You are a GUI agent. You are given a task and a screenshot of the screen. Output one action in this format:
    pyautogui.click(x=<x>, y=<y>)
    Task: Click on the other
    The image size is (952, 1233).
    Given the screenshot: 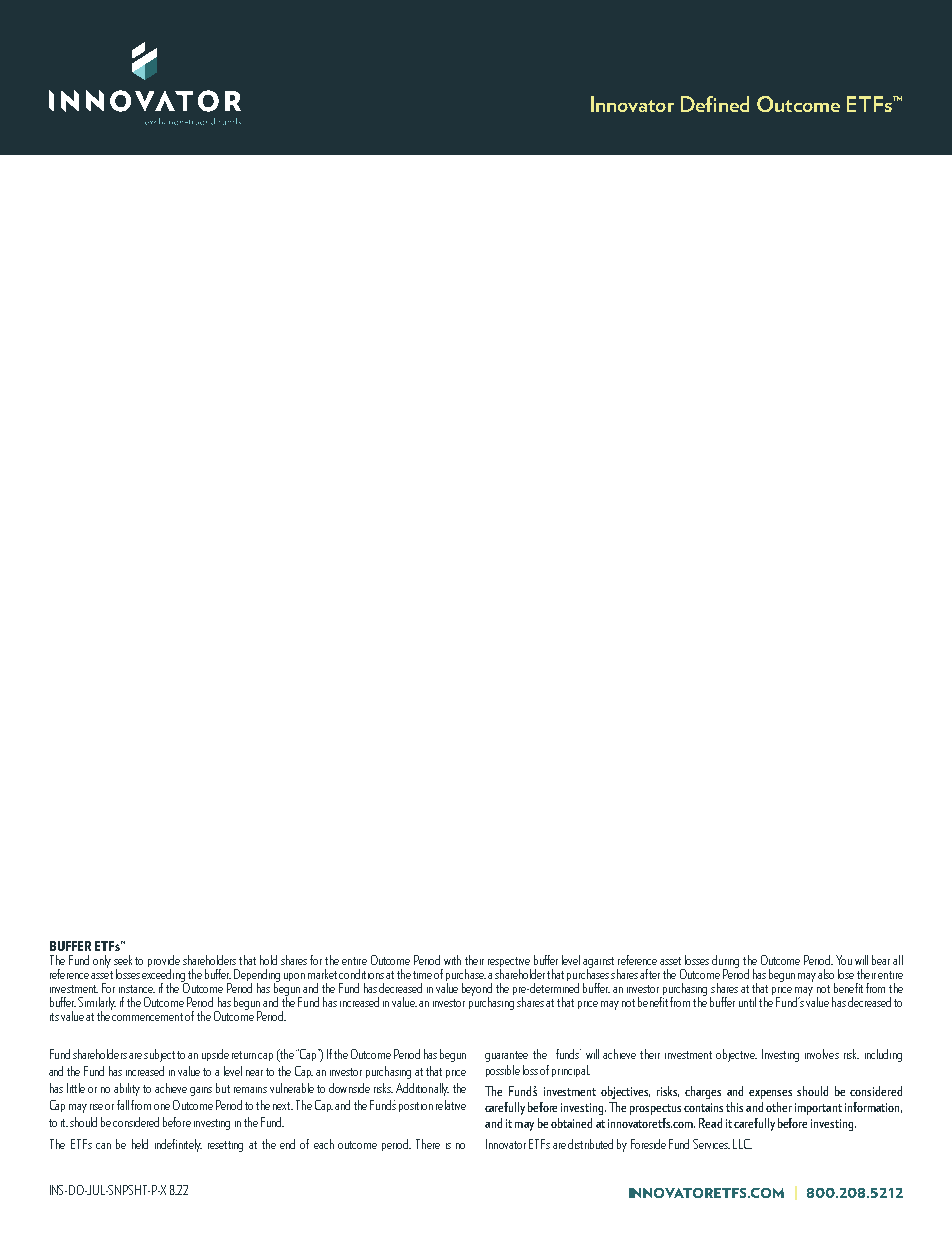 What is the action you would take?
    pyautogui.click(x=779, y=1107)
